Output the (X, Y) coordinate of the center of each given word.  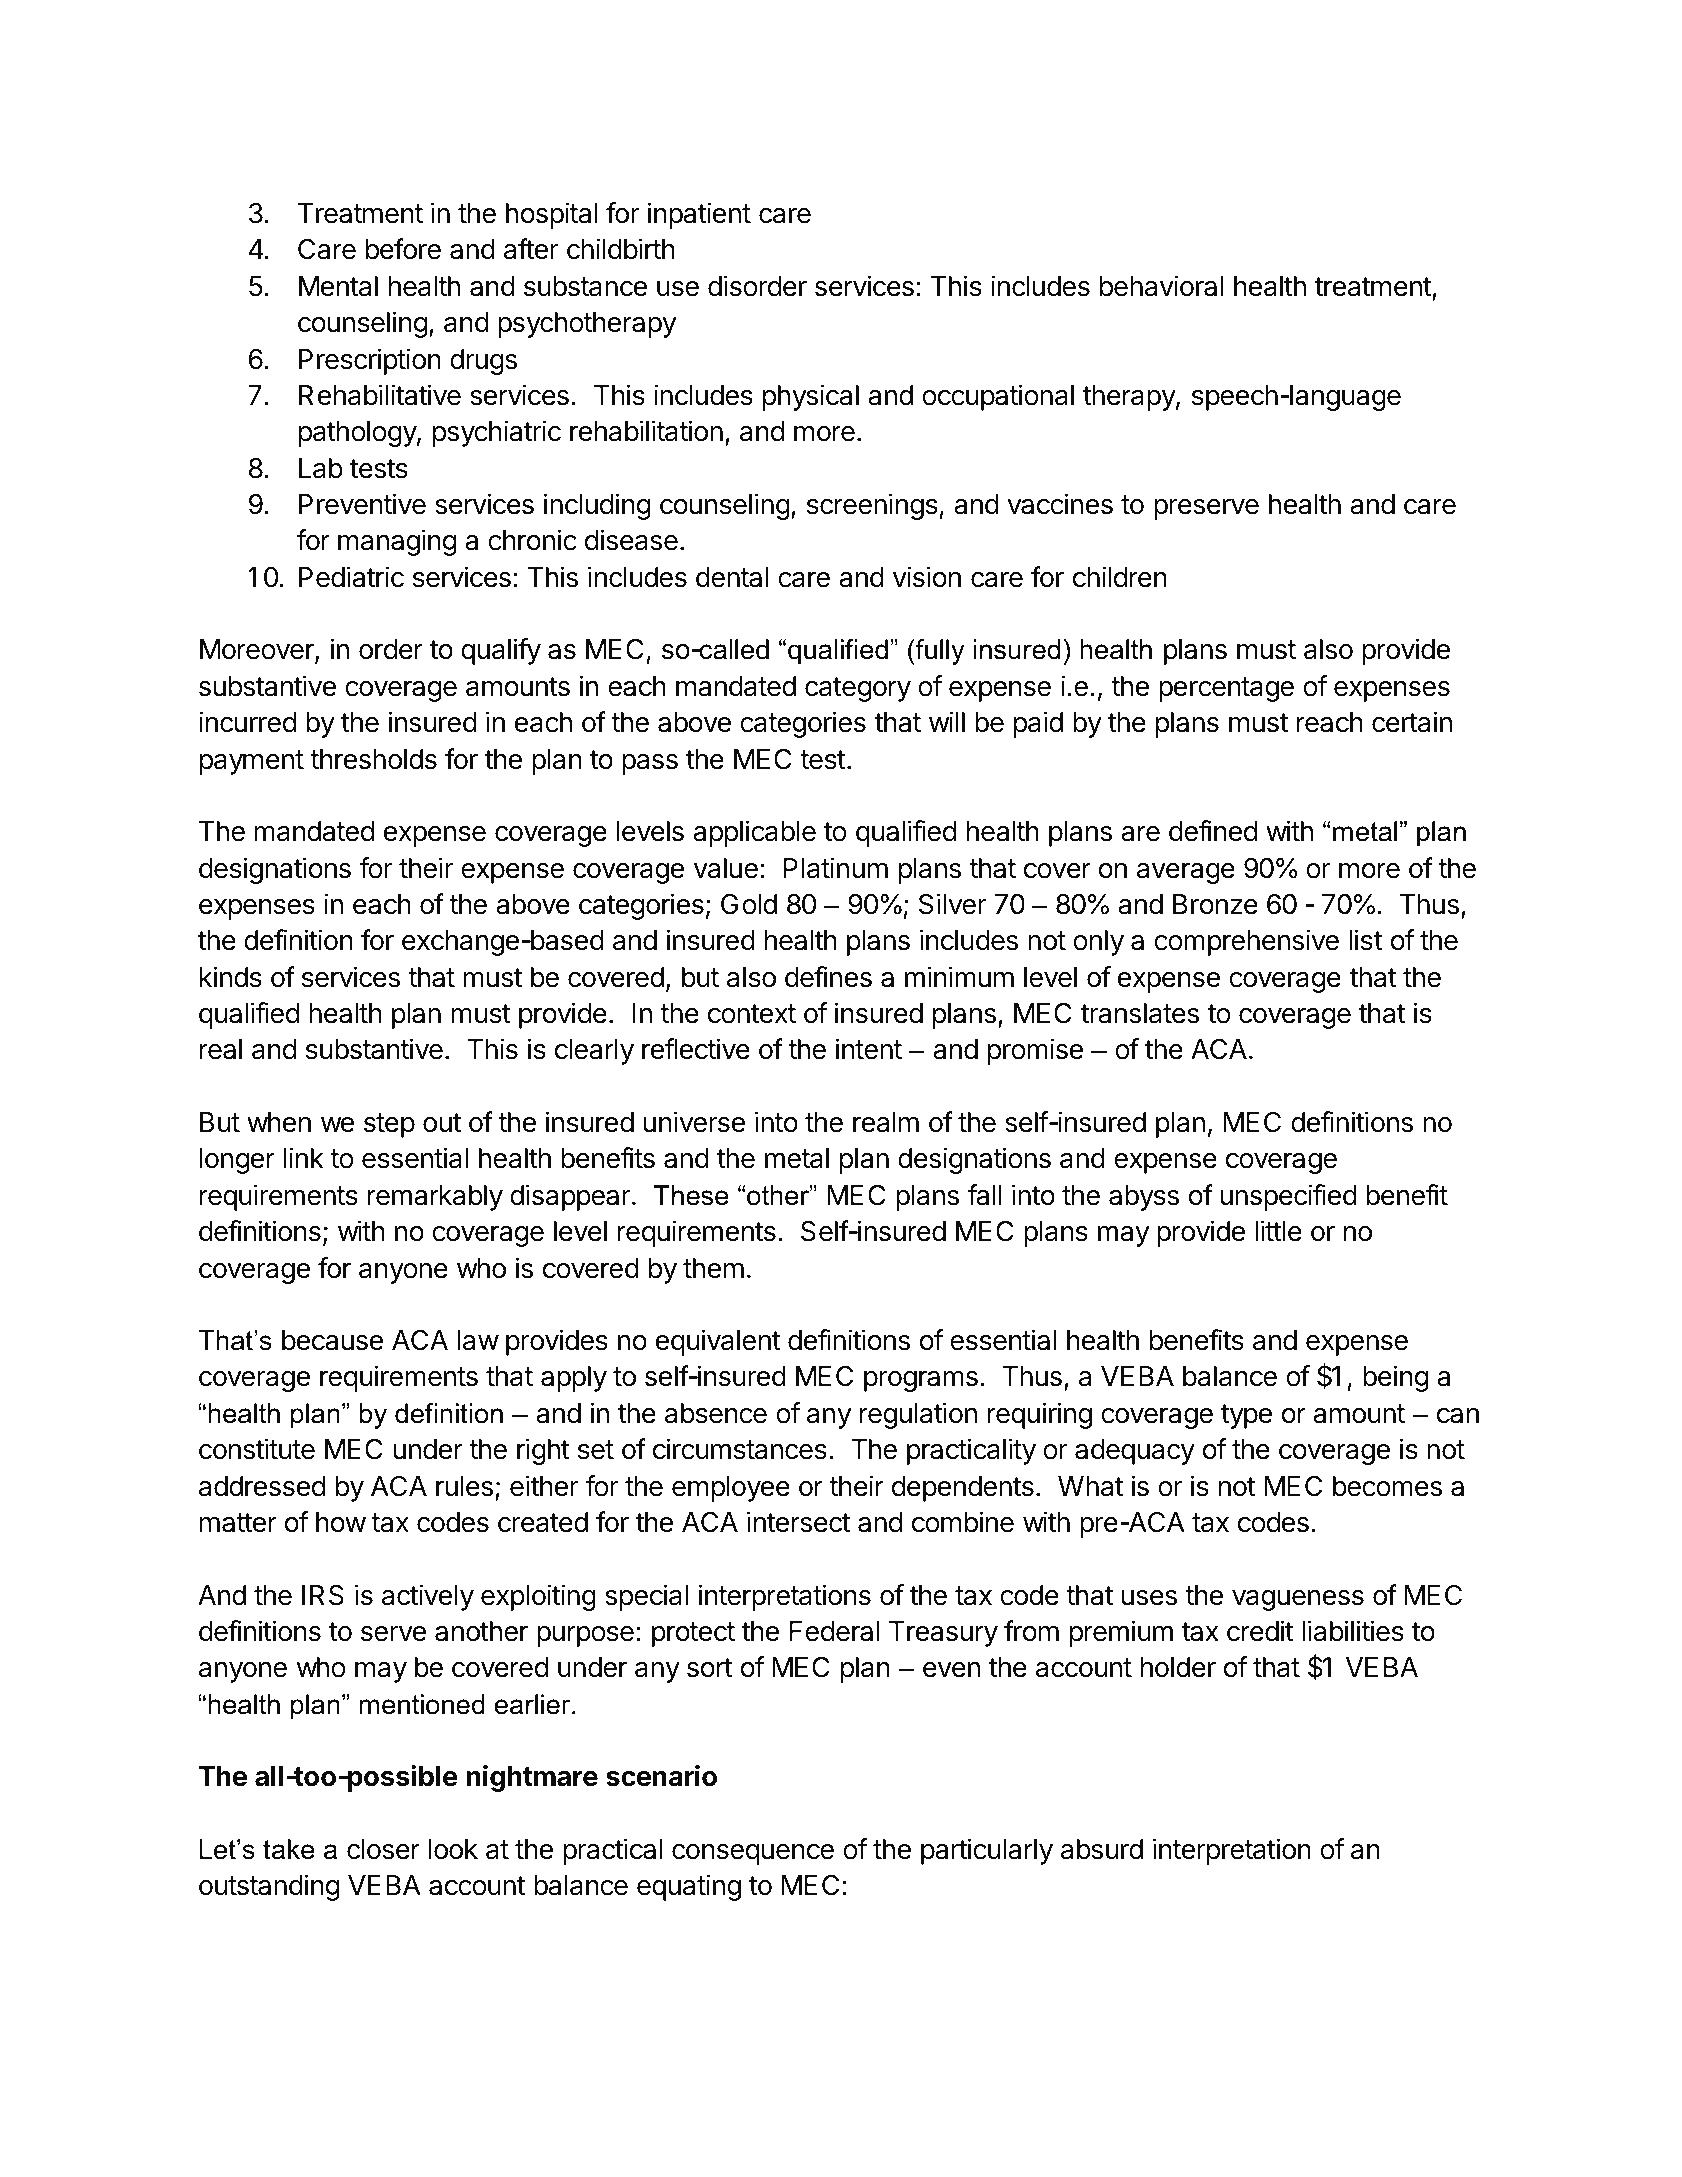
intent (869, 1049)
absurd (1102, 1849)
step (389, 1125)
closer (383, 1849)
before (403, 249)
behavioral (1161, 286)
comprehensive (1246, 942)
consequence (753, 1854)
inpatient (699, 215)
